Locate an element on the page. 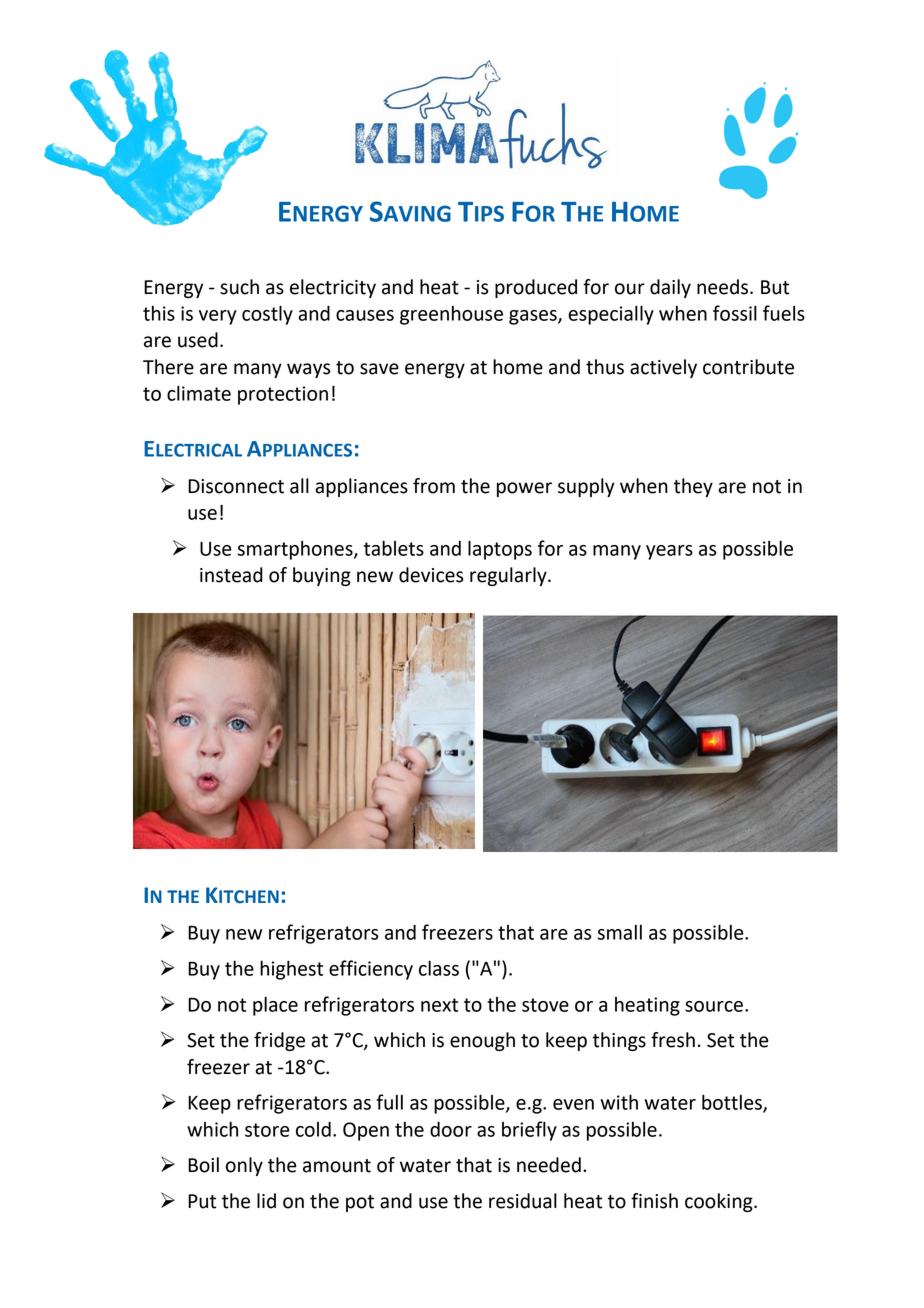 The image size is (924, 1308). highest is located at coordinates (291, 970).
